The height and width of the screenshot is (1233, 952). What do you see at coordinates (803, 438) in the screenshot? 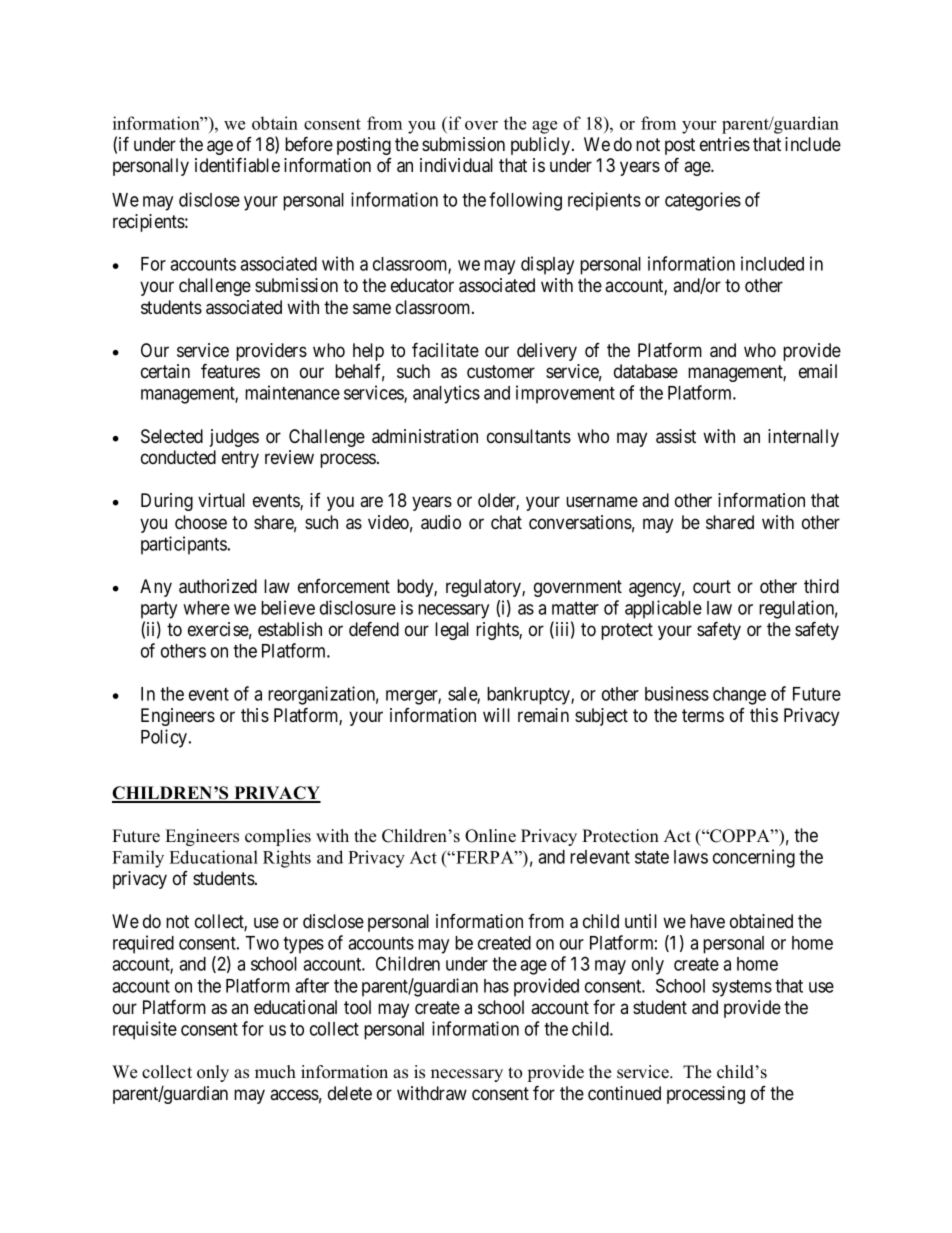
I see `internally` at bounding box center [803, 438].
